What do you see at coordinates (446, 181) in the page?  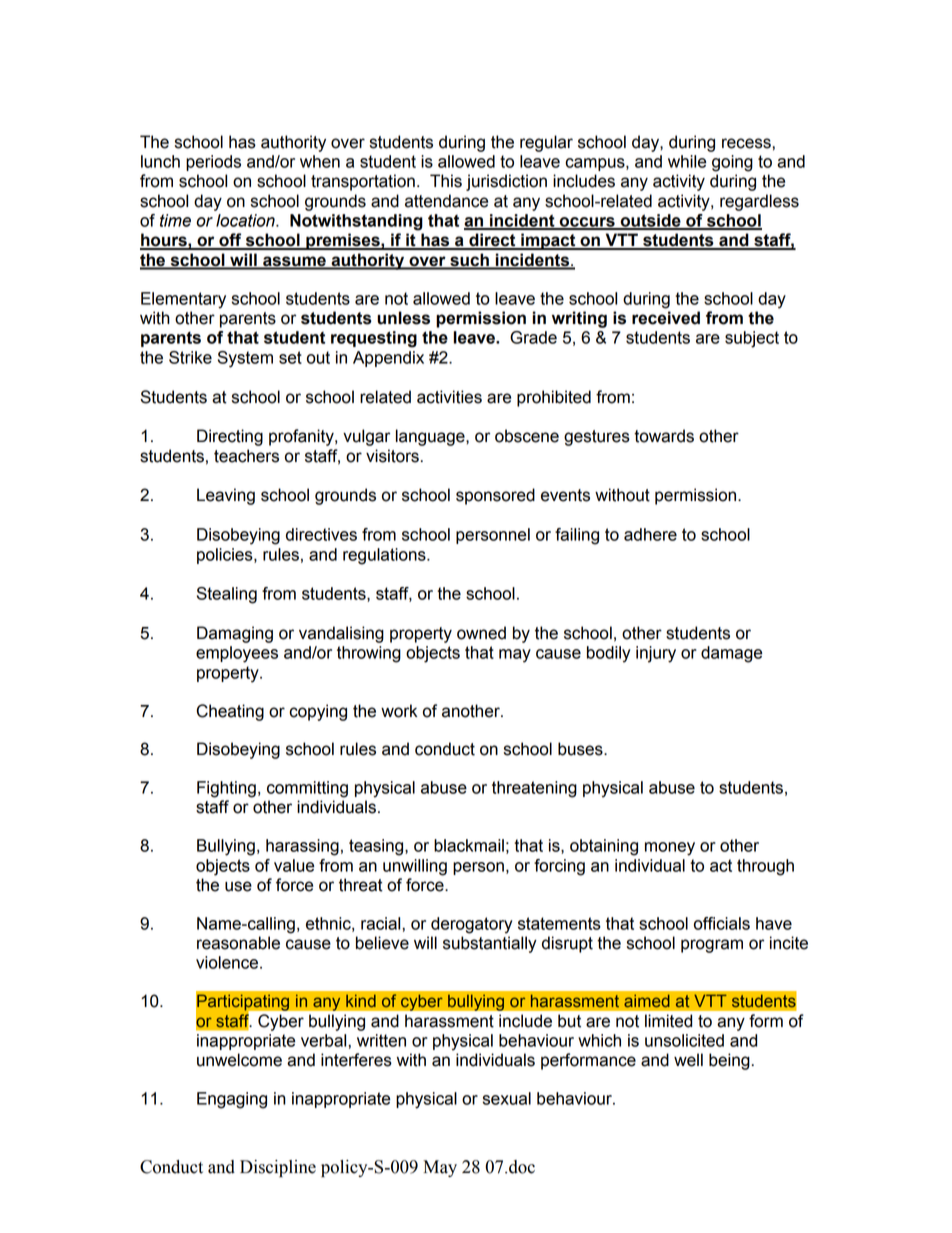 I see `This` at bounding box center [446, 181].
